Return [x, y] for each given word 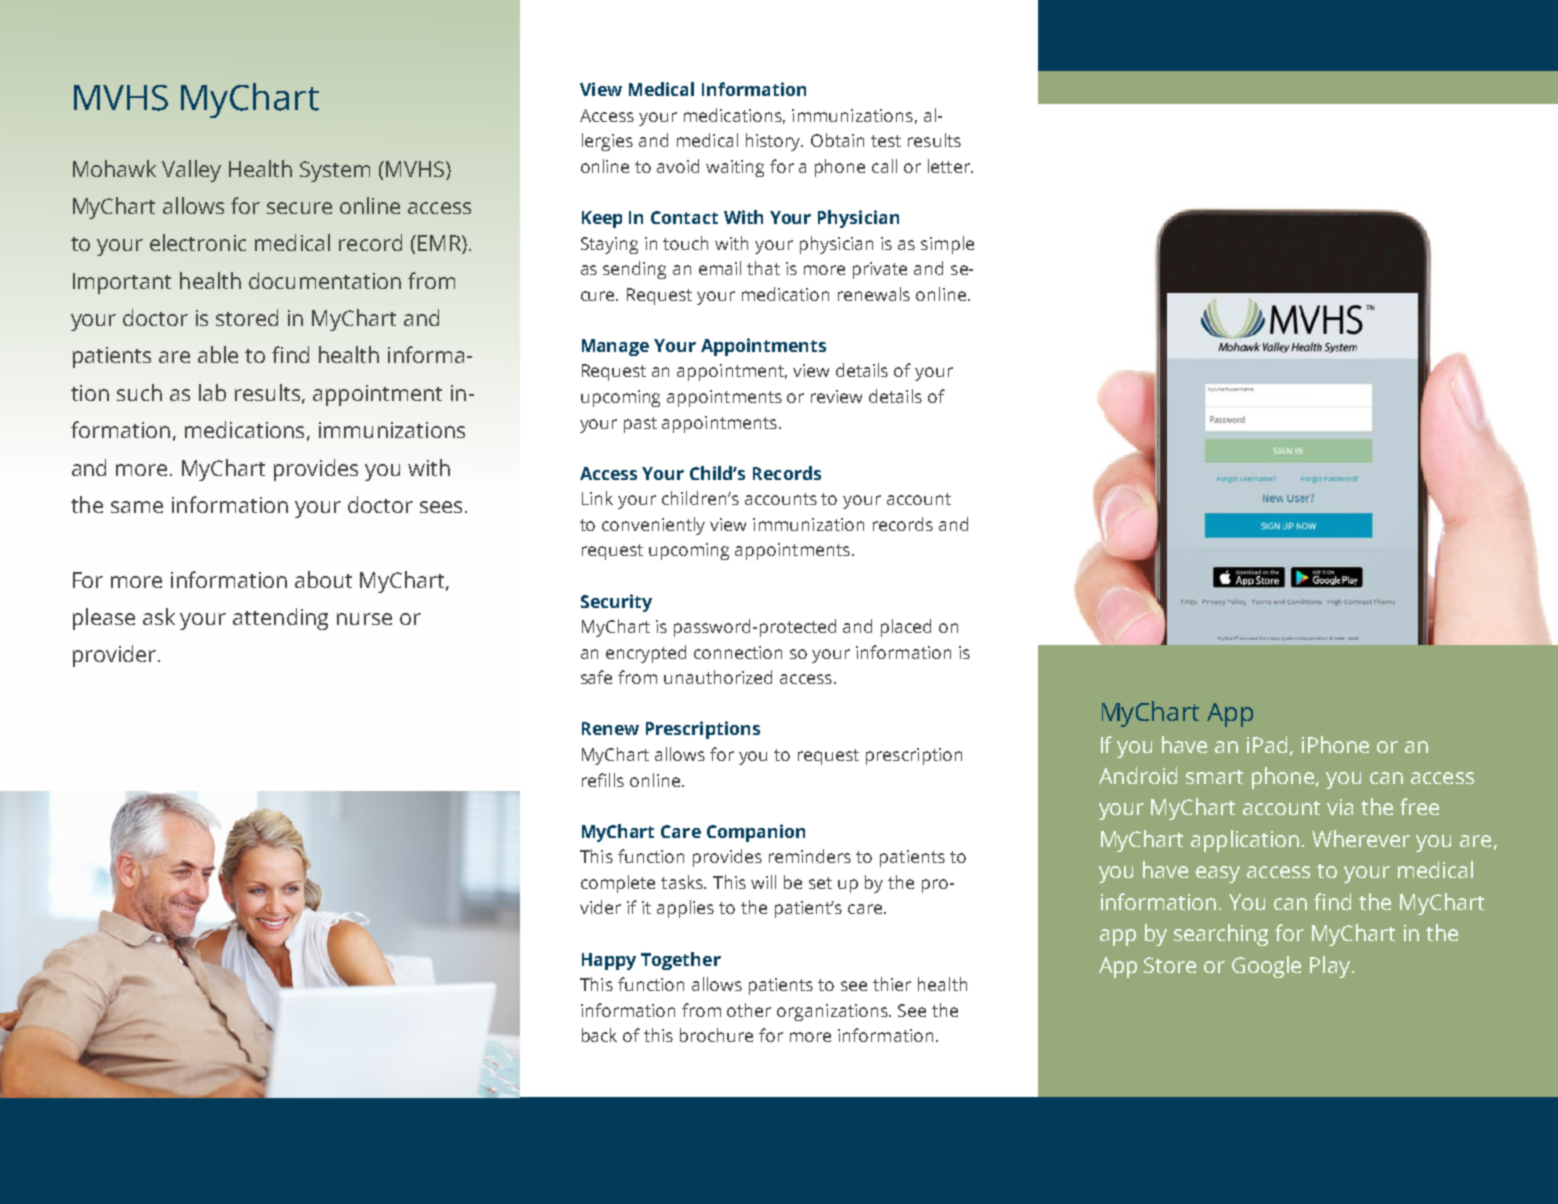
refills [603, 780]
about [323, 579]
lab [212, 392]
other [749, 1010]
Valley [191, 171]
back [599, 1035]
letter [950, 166]
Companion [756, 833]
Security [616, 603]
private [880, 270]
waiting [735, 168]
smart [1214, 777]
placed [906, 628]
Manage [615, 347]
